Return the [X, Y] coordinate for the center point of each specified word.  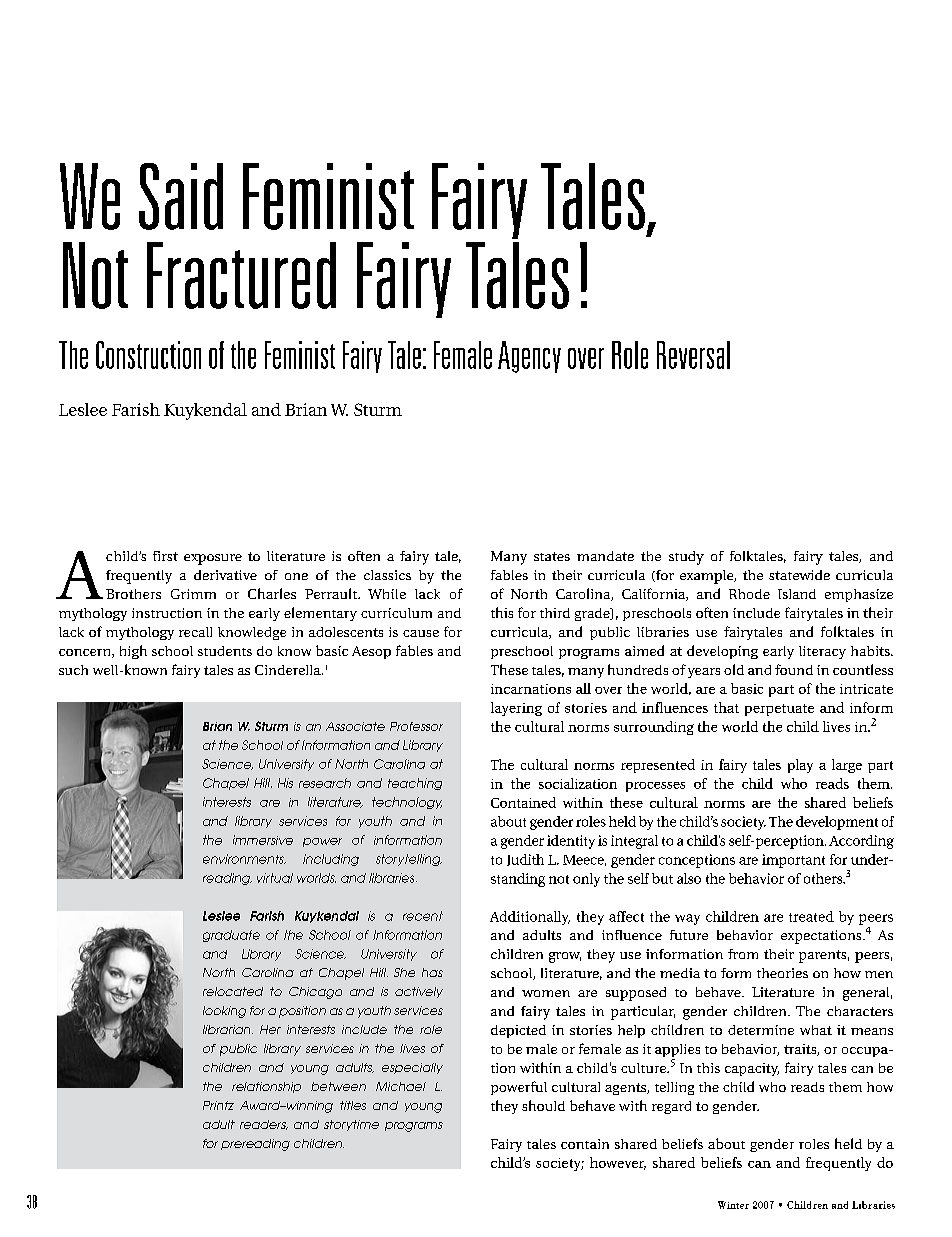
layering [516, 709]
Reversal [693, 355]
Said [181, 196]
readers [264, 1125]
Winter [733, 1205]
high [133, 652]
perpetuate [779, 710]
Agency [529, 357]
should [543, 1105]
